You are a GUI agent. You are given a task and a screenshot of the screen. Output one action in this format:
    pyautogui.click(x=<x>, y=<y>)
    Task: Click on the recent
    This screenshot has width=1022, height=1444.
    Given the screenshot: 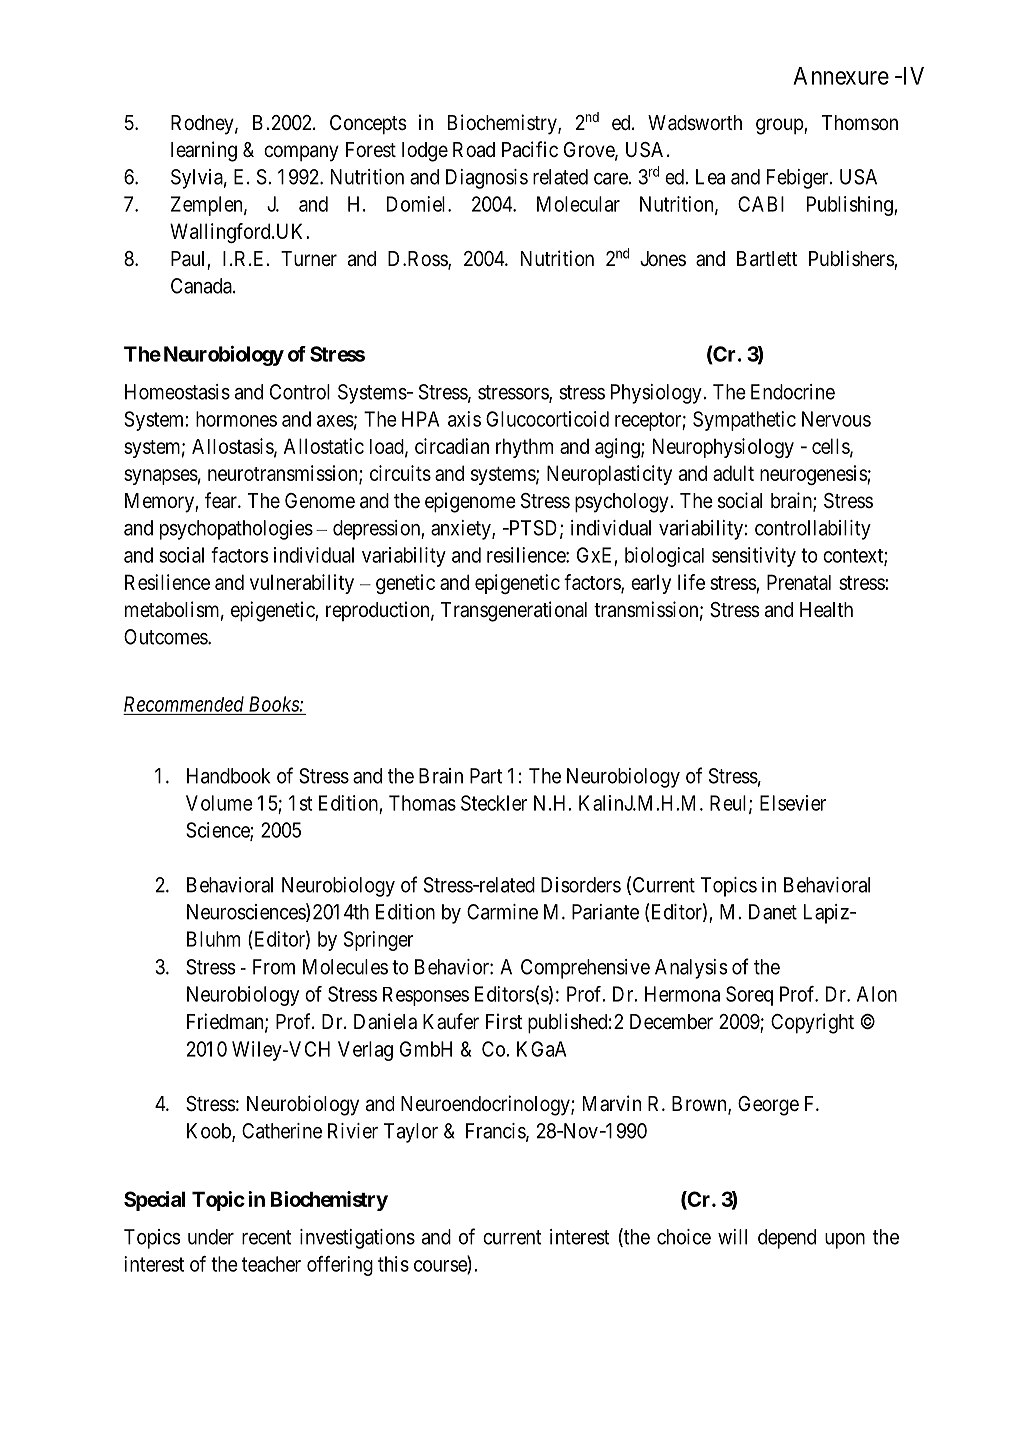 What is the action you would take?
    pyautogui.click(x=267, y=1237)
